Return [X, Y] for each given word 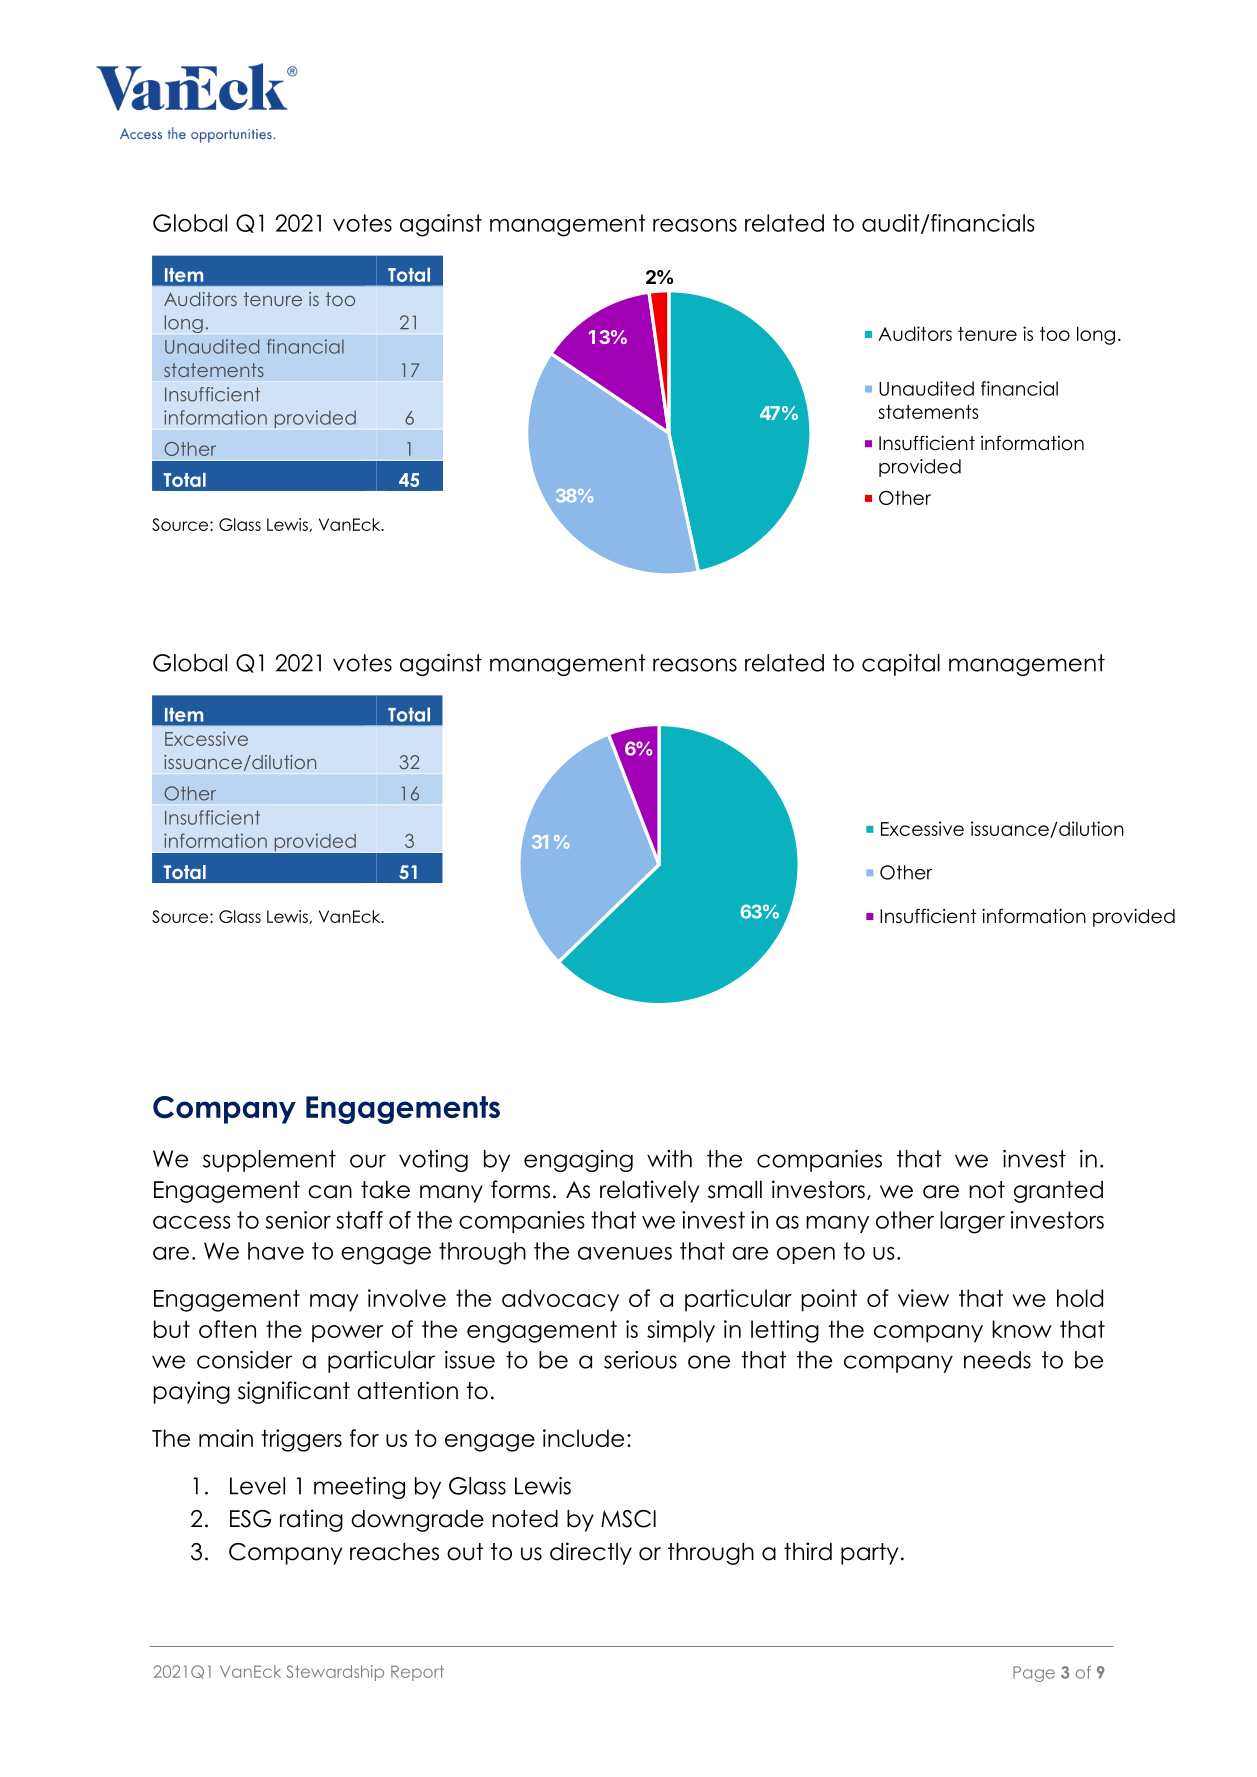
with [669, 1159]
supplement [269, 1161]
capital [901, 665]
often [227, 1329]
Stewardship [335, 1673]
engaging [578, 1161]
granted [1058, 1192]
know [1022, 1329]
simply [681, 1331]
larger [972, 1222]
